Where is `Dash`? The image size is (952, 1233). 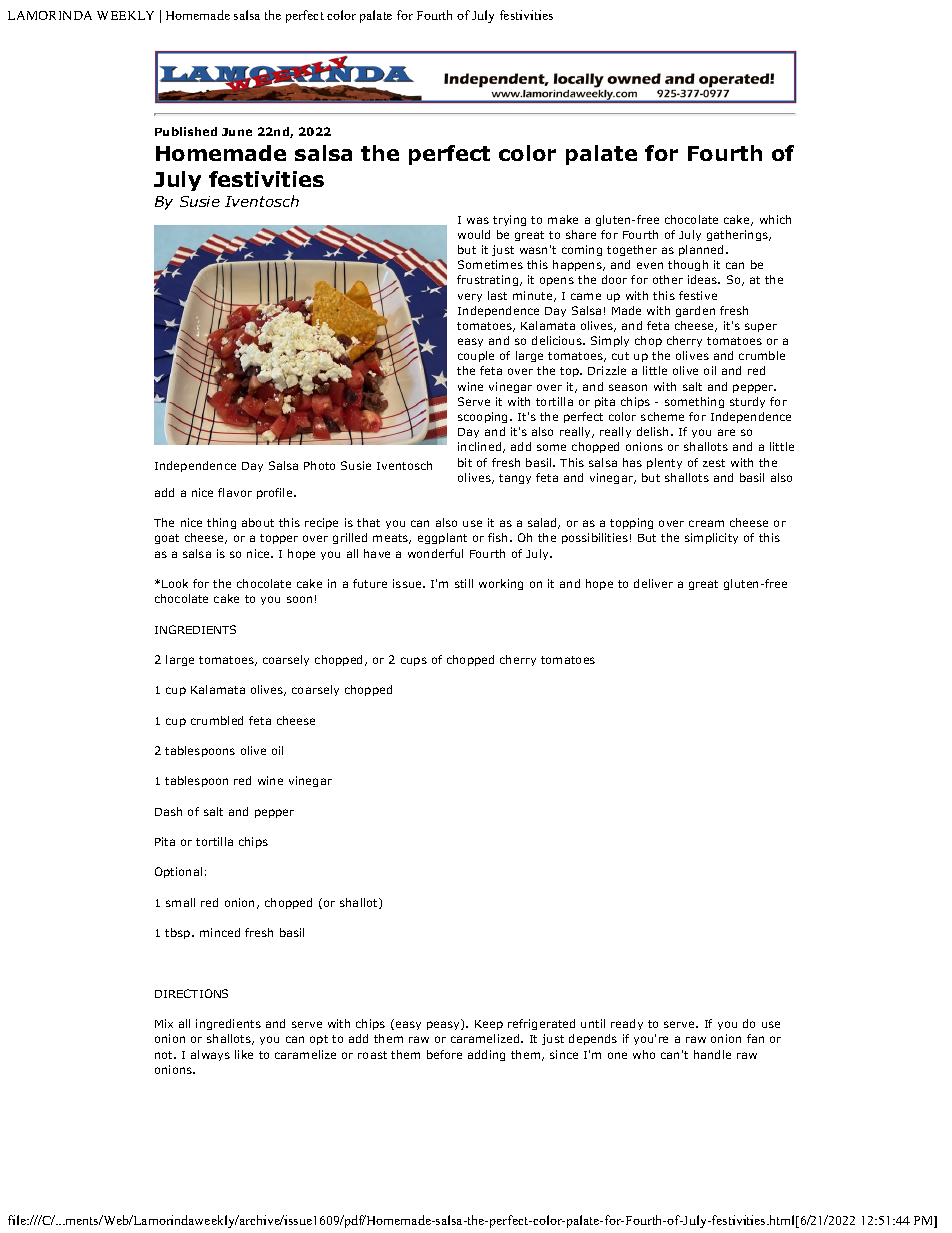 Dash is located at coordinates (168, 811).
